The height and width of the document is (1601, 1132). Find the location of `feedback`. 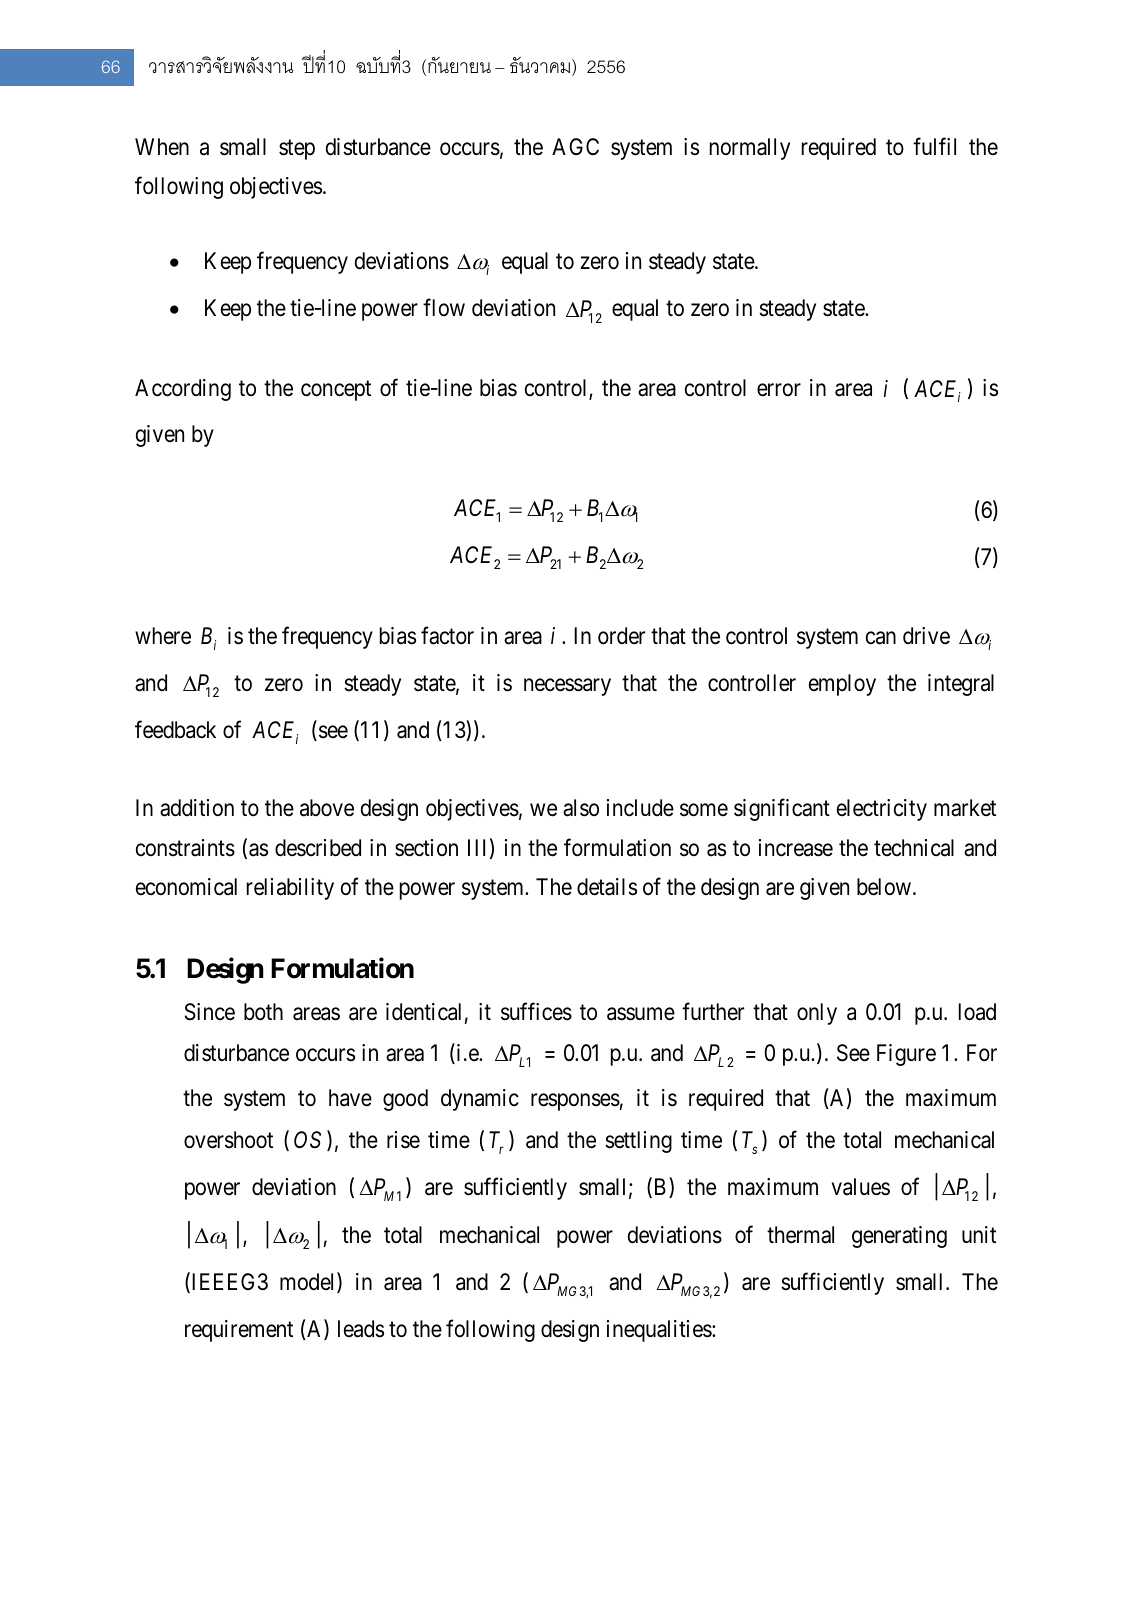

feedback is located at coordinates (175, 730).
